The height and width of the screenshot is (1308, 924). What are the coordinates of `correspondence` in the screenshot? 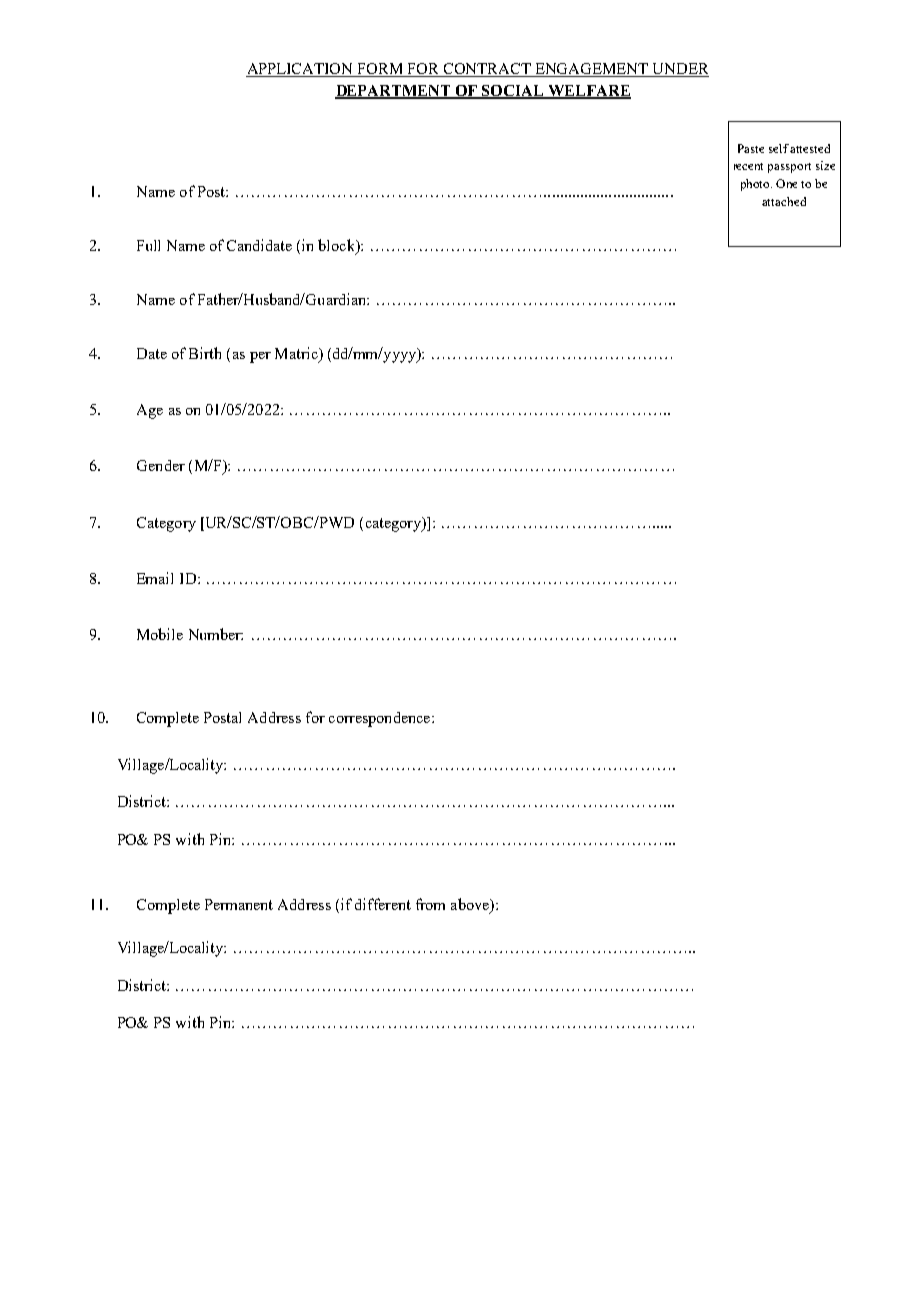 It's located at (381, 719).
